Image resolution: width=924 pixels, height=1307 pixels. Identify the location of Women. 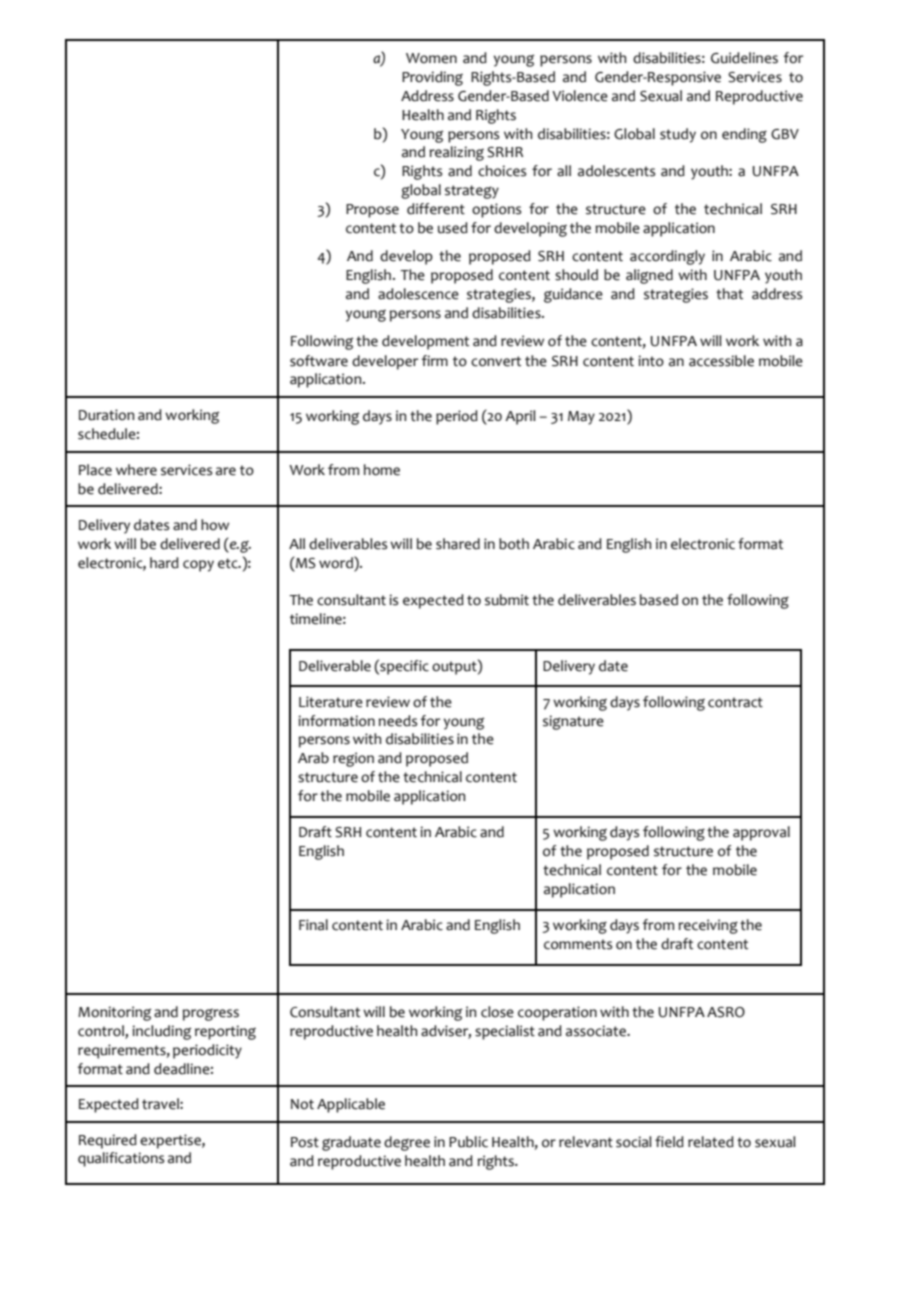
(431, 58).
